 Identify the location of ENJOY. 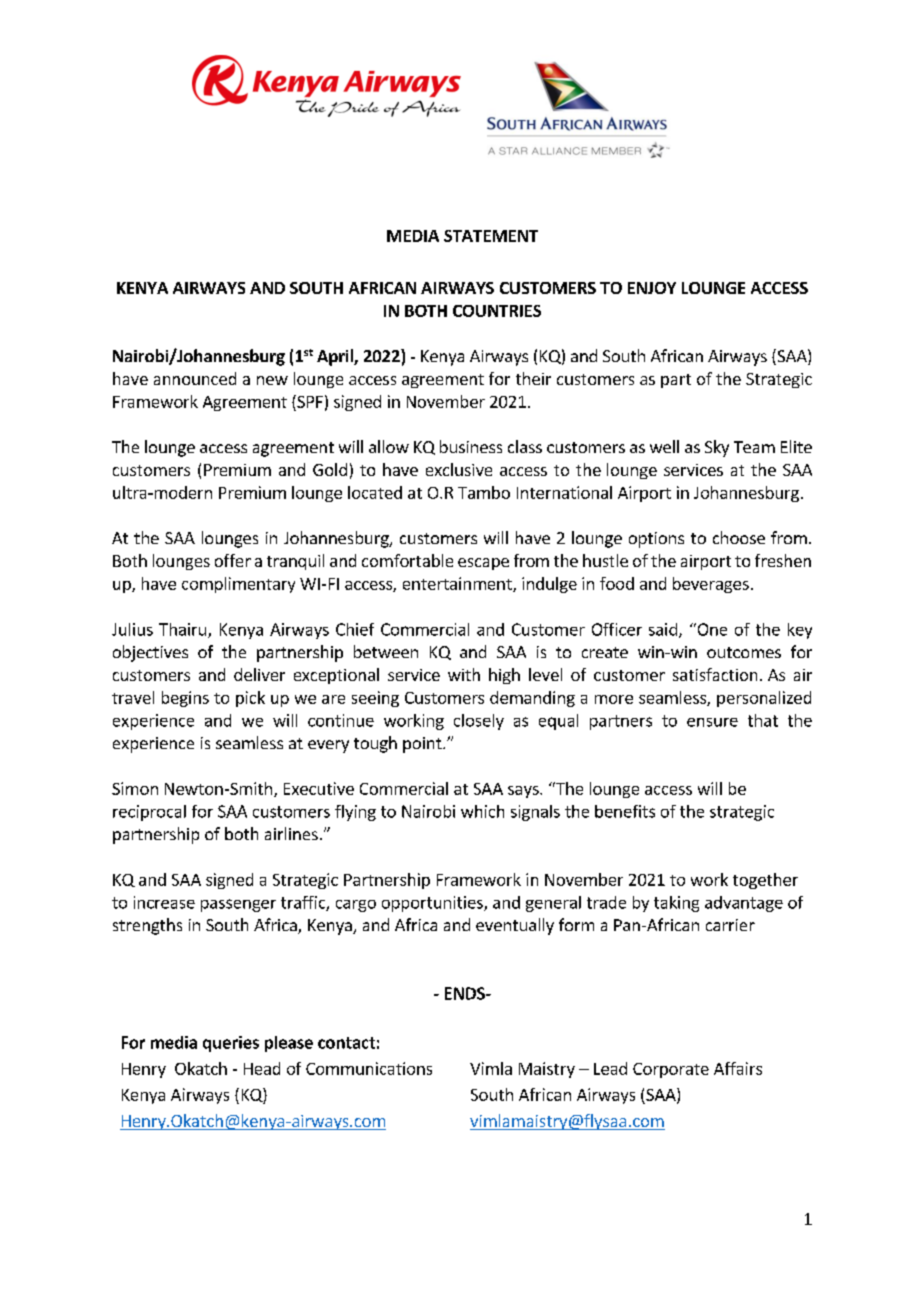
(652, 288).
